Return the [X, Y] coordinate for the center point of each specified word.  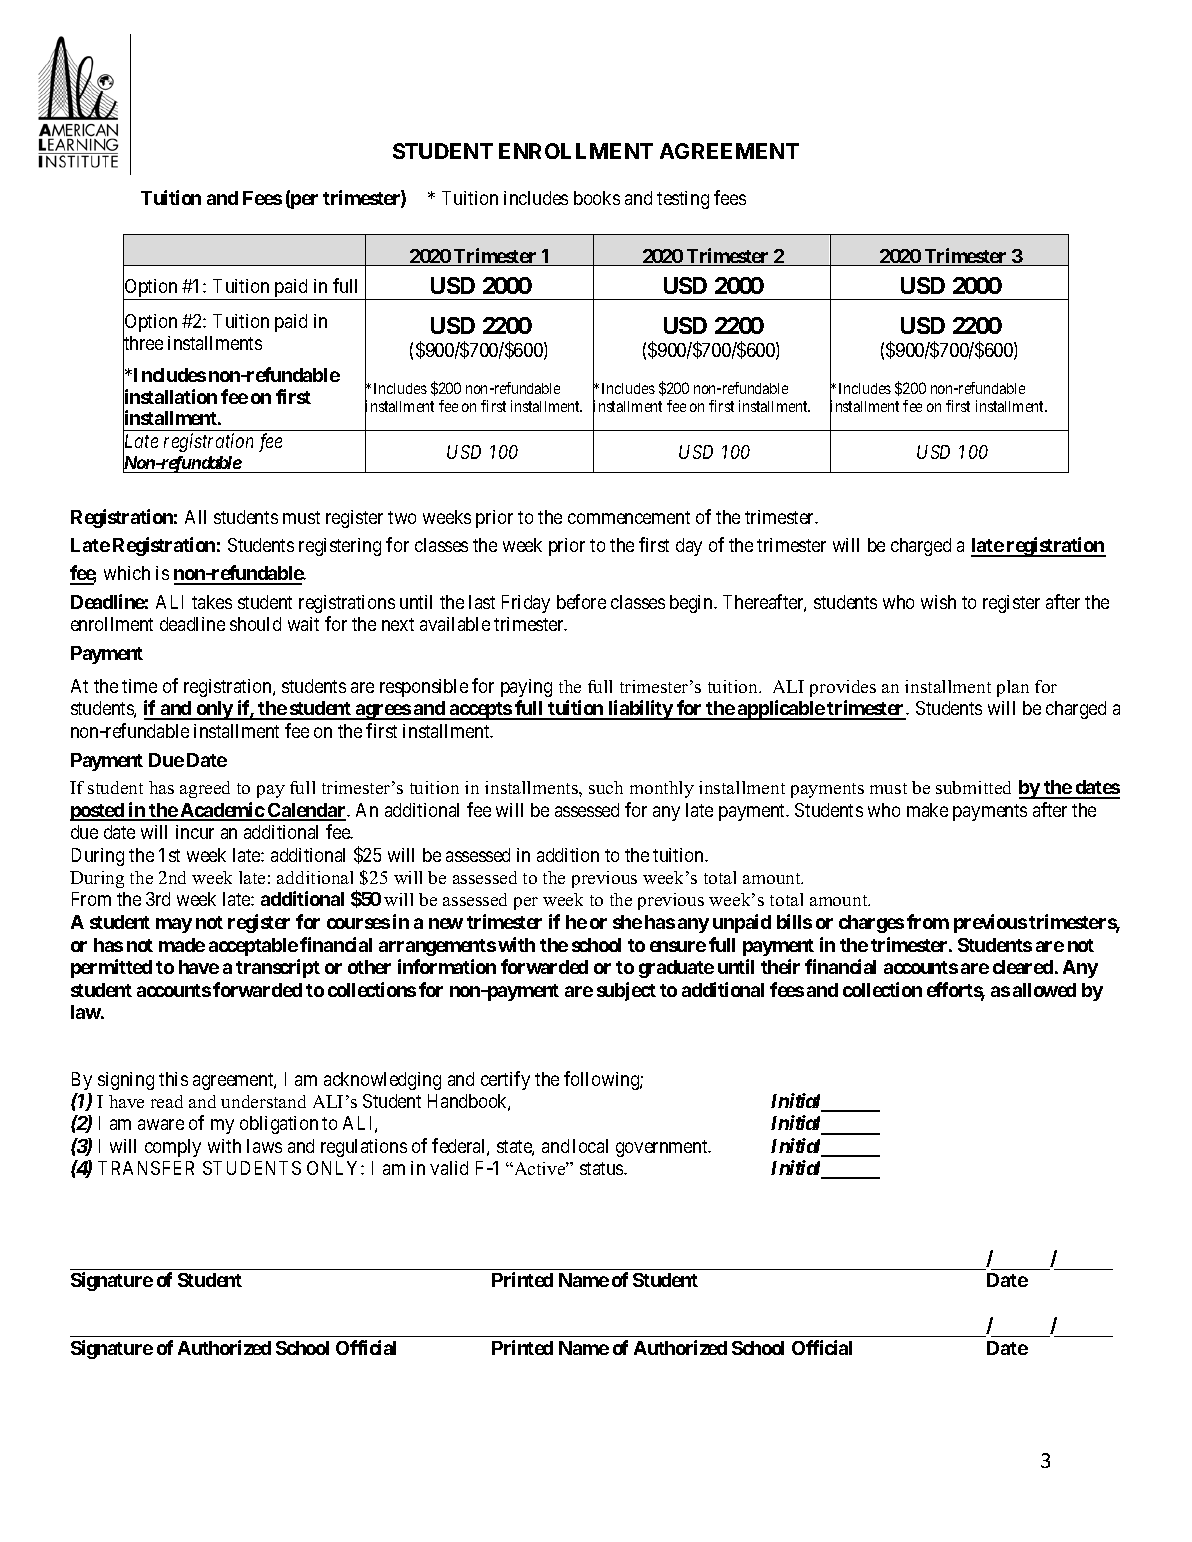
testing [683, 200]
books [597, 198]
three [143, 343]
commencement [629, 517]
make [927, 810]
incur [195, 832]
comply [173, 1148]
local [590, 1146]
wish [938, 602]
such [606, 787]
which [127, 573]
